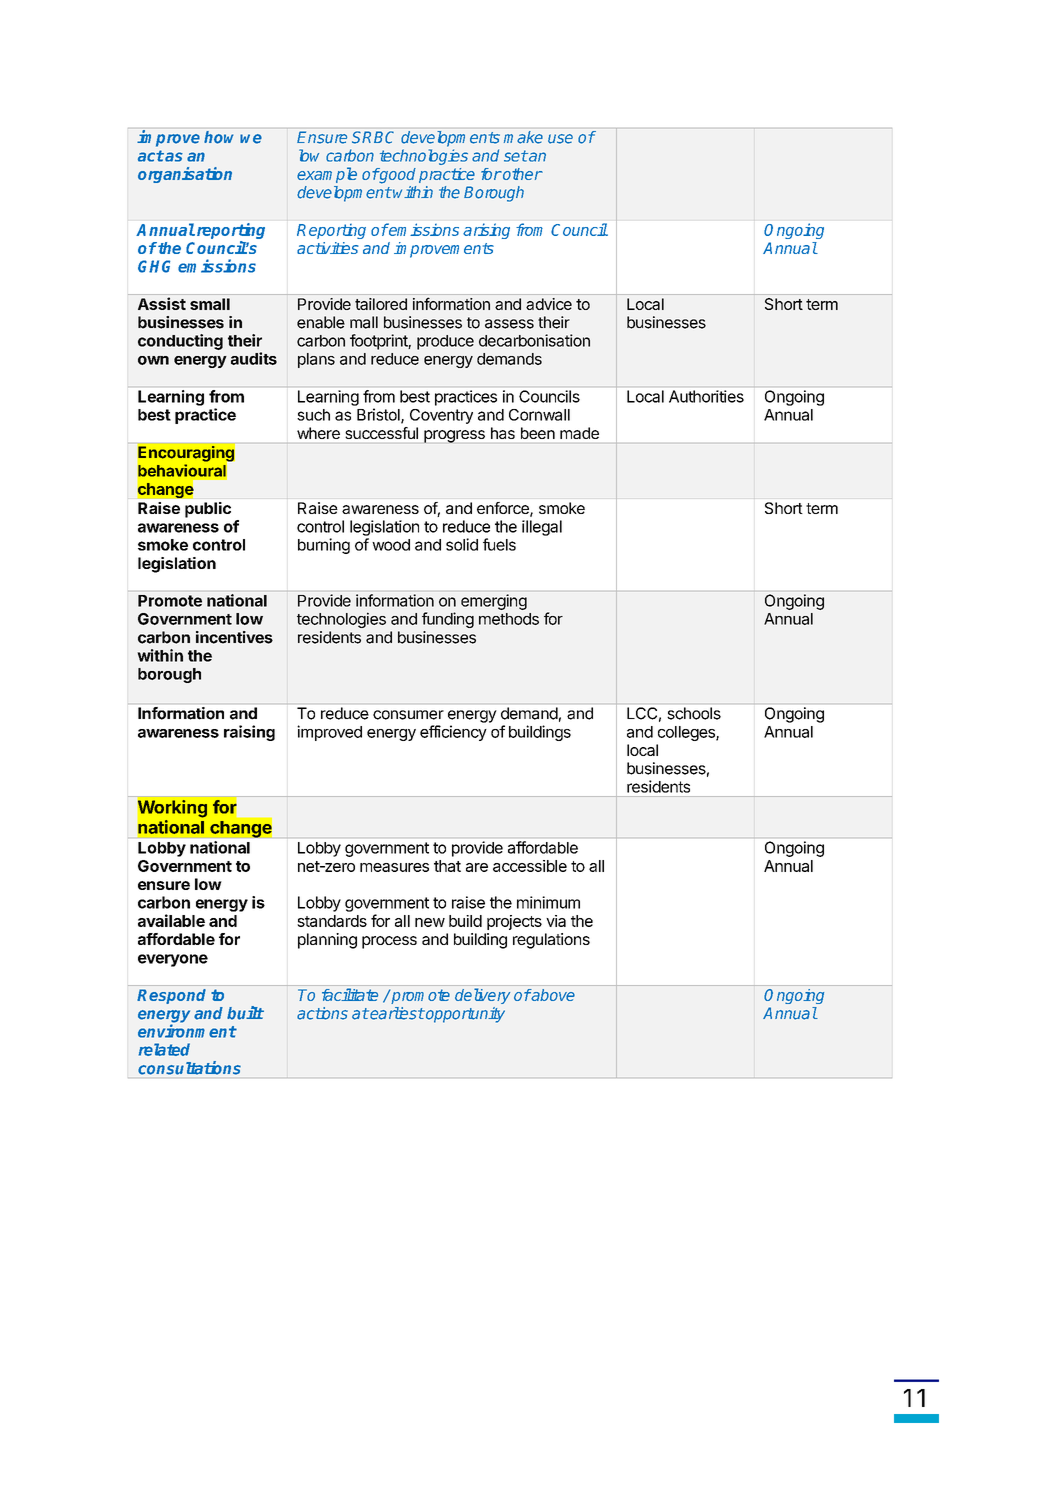  Describe the element at coordinates (397, 176) in the screenshot. I see `good` at that location.
